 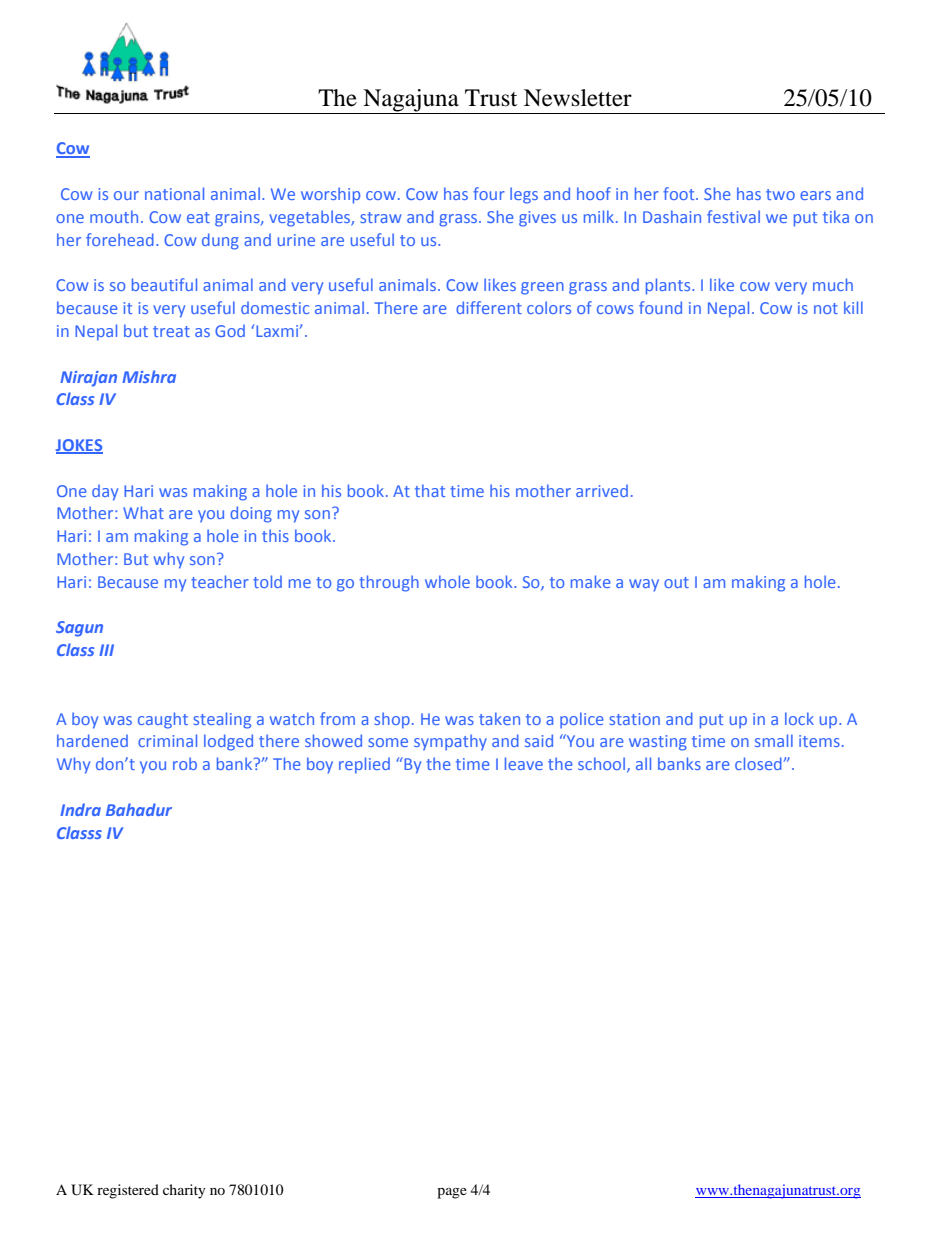 What do you see at coordinates (499, 718) in the page?
I see `taken` at bounding box center [499, 718].
